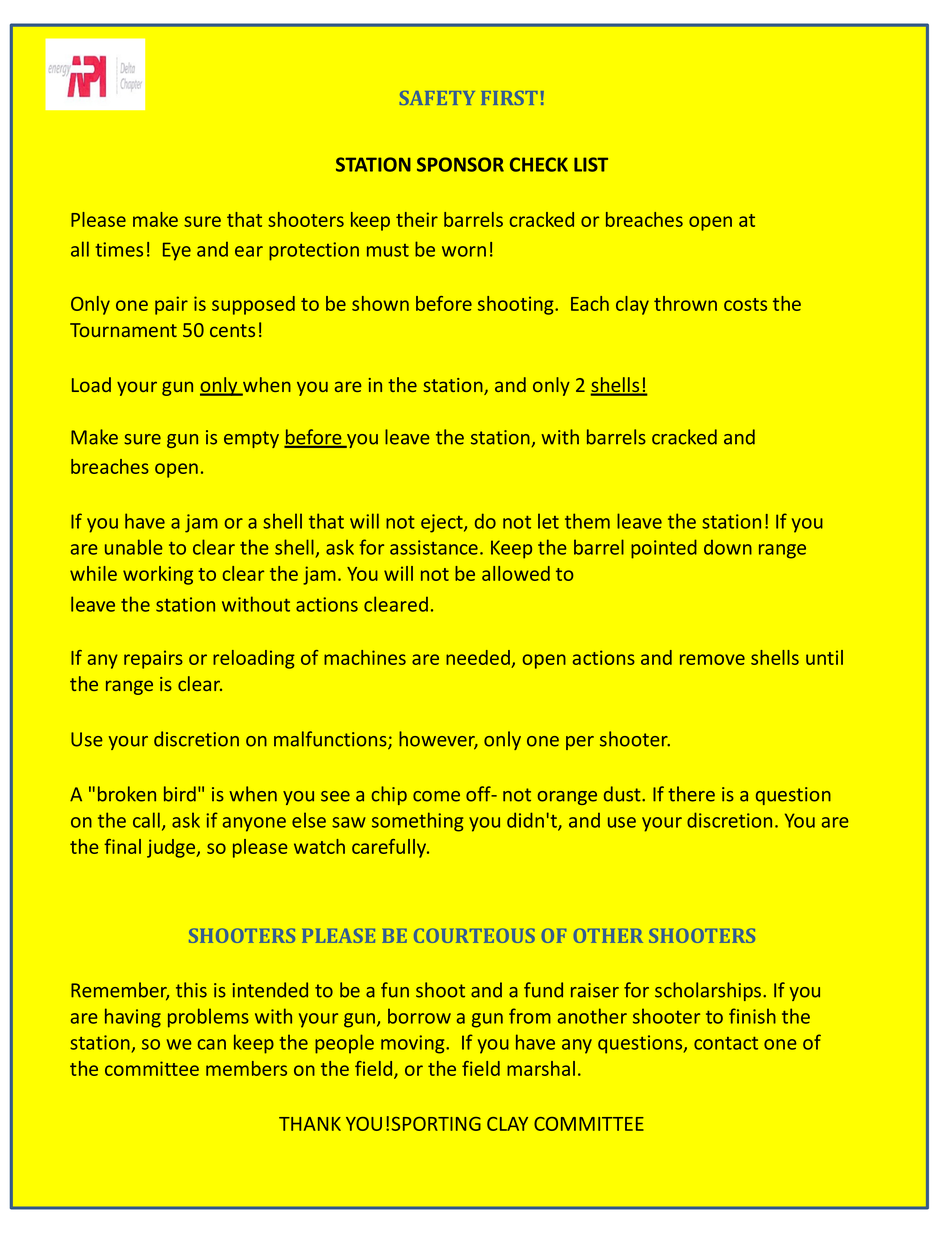  I want to click on working, so click(158, 575).
